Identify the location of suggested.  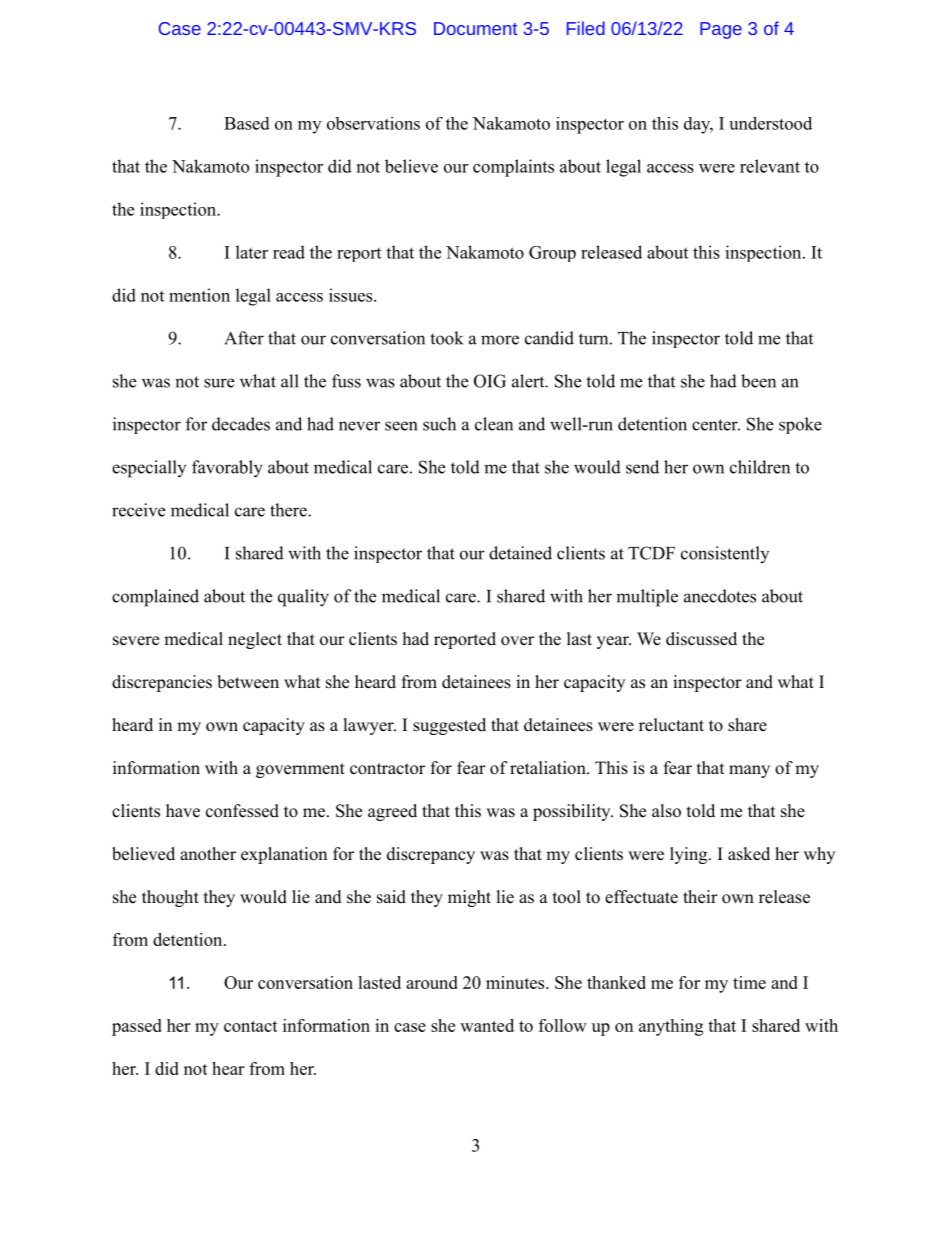
(449, 726).
